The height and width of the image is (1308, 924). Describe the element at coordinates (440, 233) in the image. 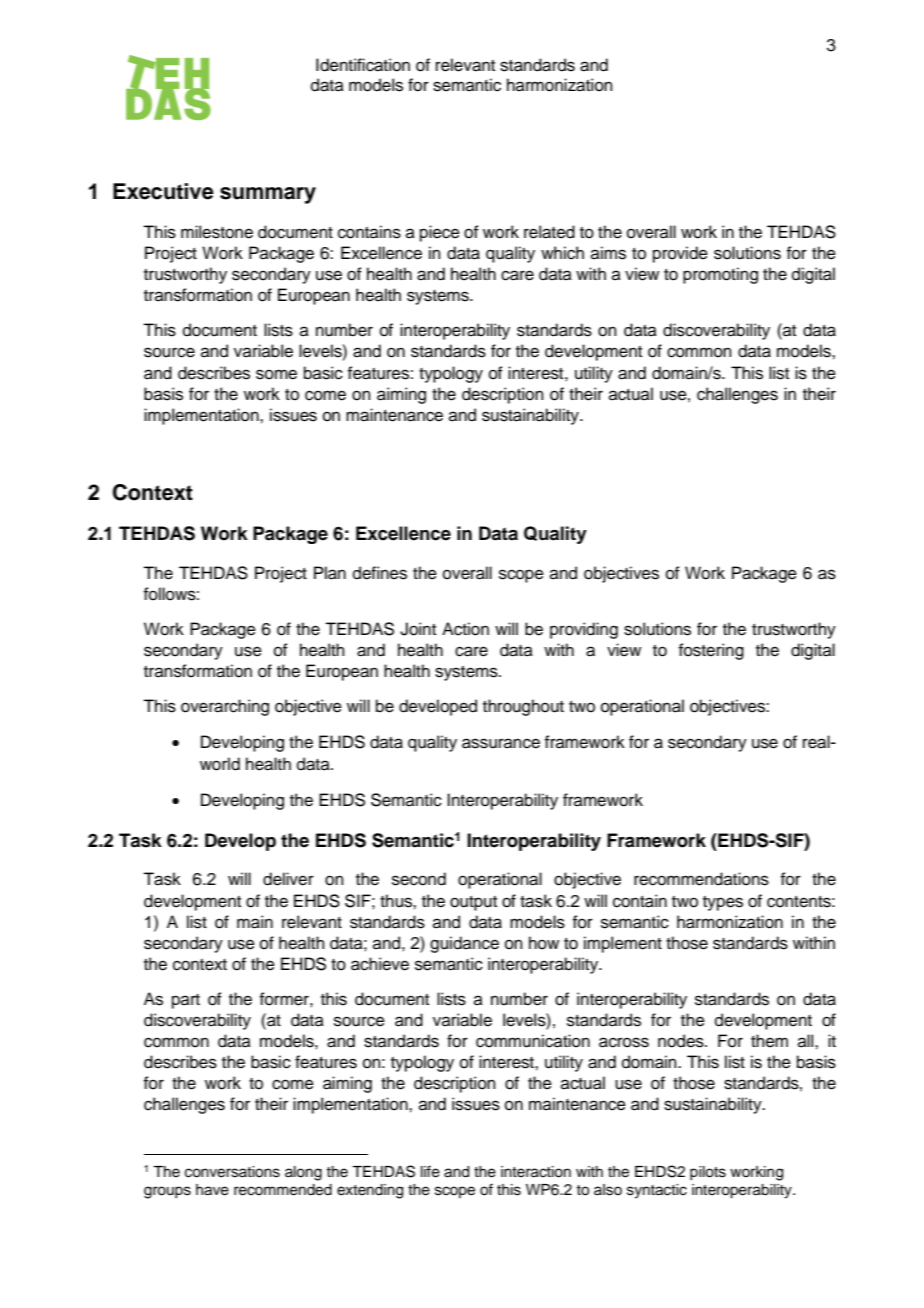

I see `piece` at that location.
